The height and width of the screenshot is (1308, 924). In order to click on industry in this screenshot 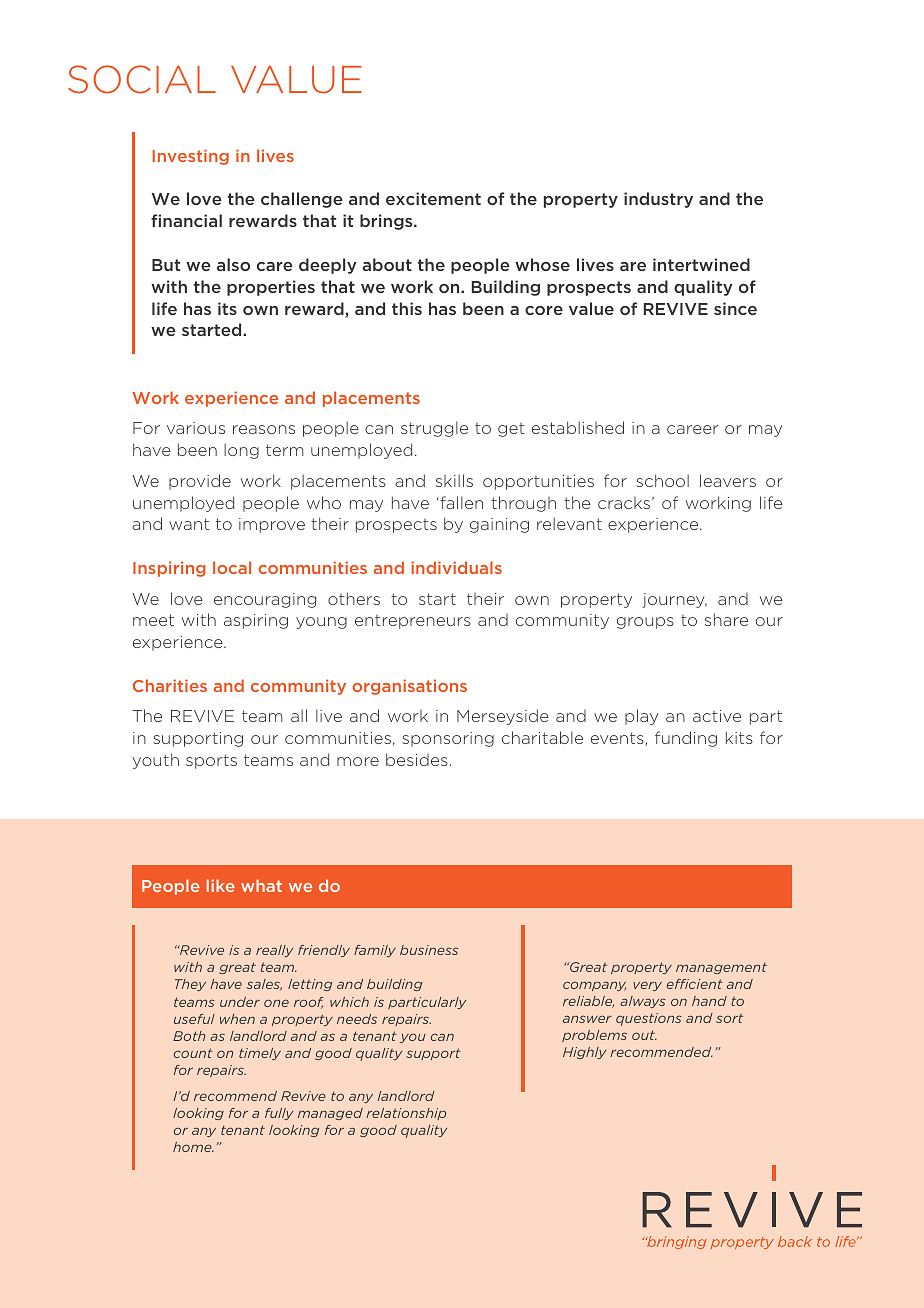, I will do `click(658, 200)`.
